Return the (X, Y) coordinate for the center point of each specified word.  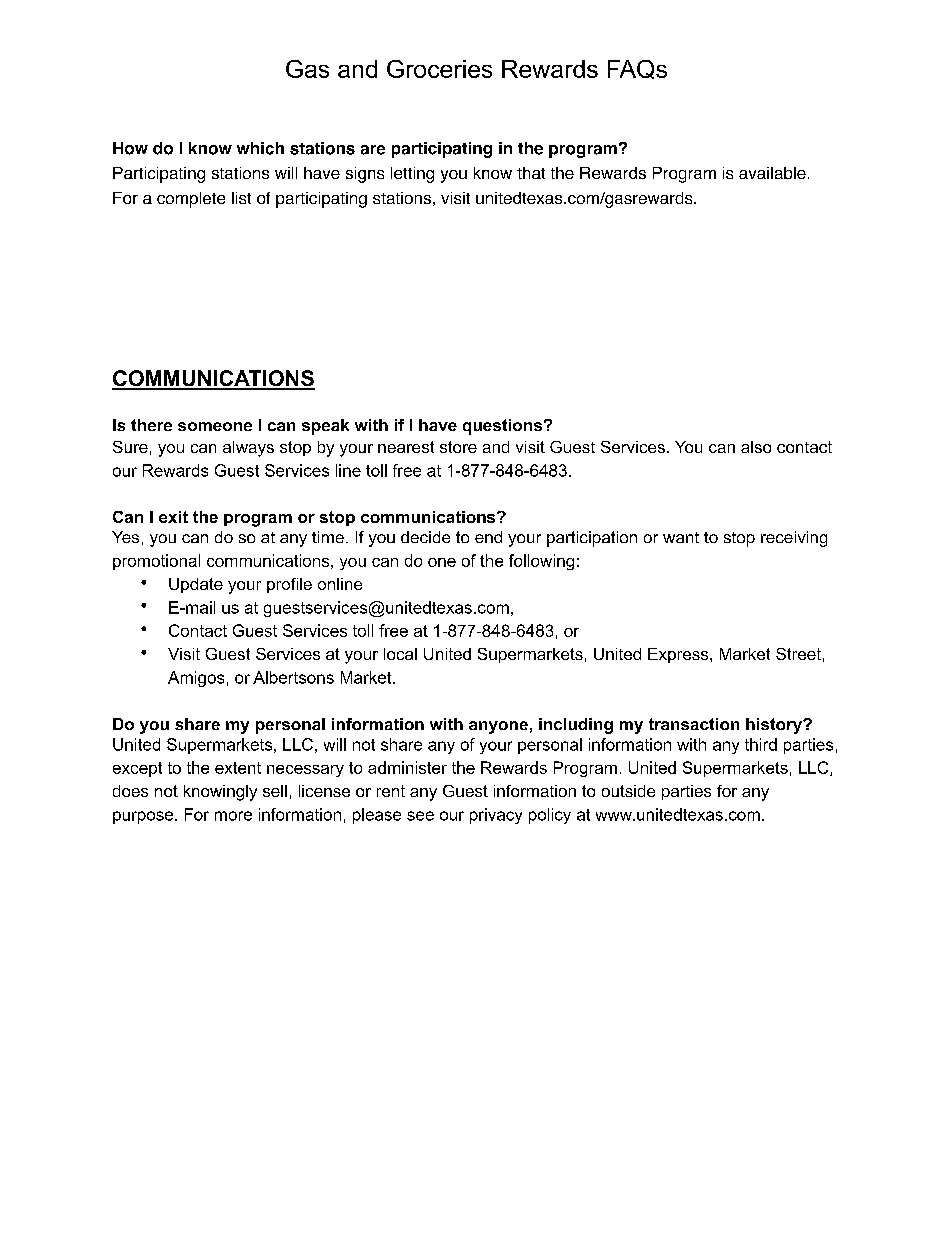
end (488, 537)
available (772, 173)
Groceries (439, 69)
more (233, 816)
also (756, 447)
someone (215, 426)
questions (502, 427)
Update (196, 585)
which (260, 148)
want (681, 537)
